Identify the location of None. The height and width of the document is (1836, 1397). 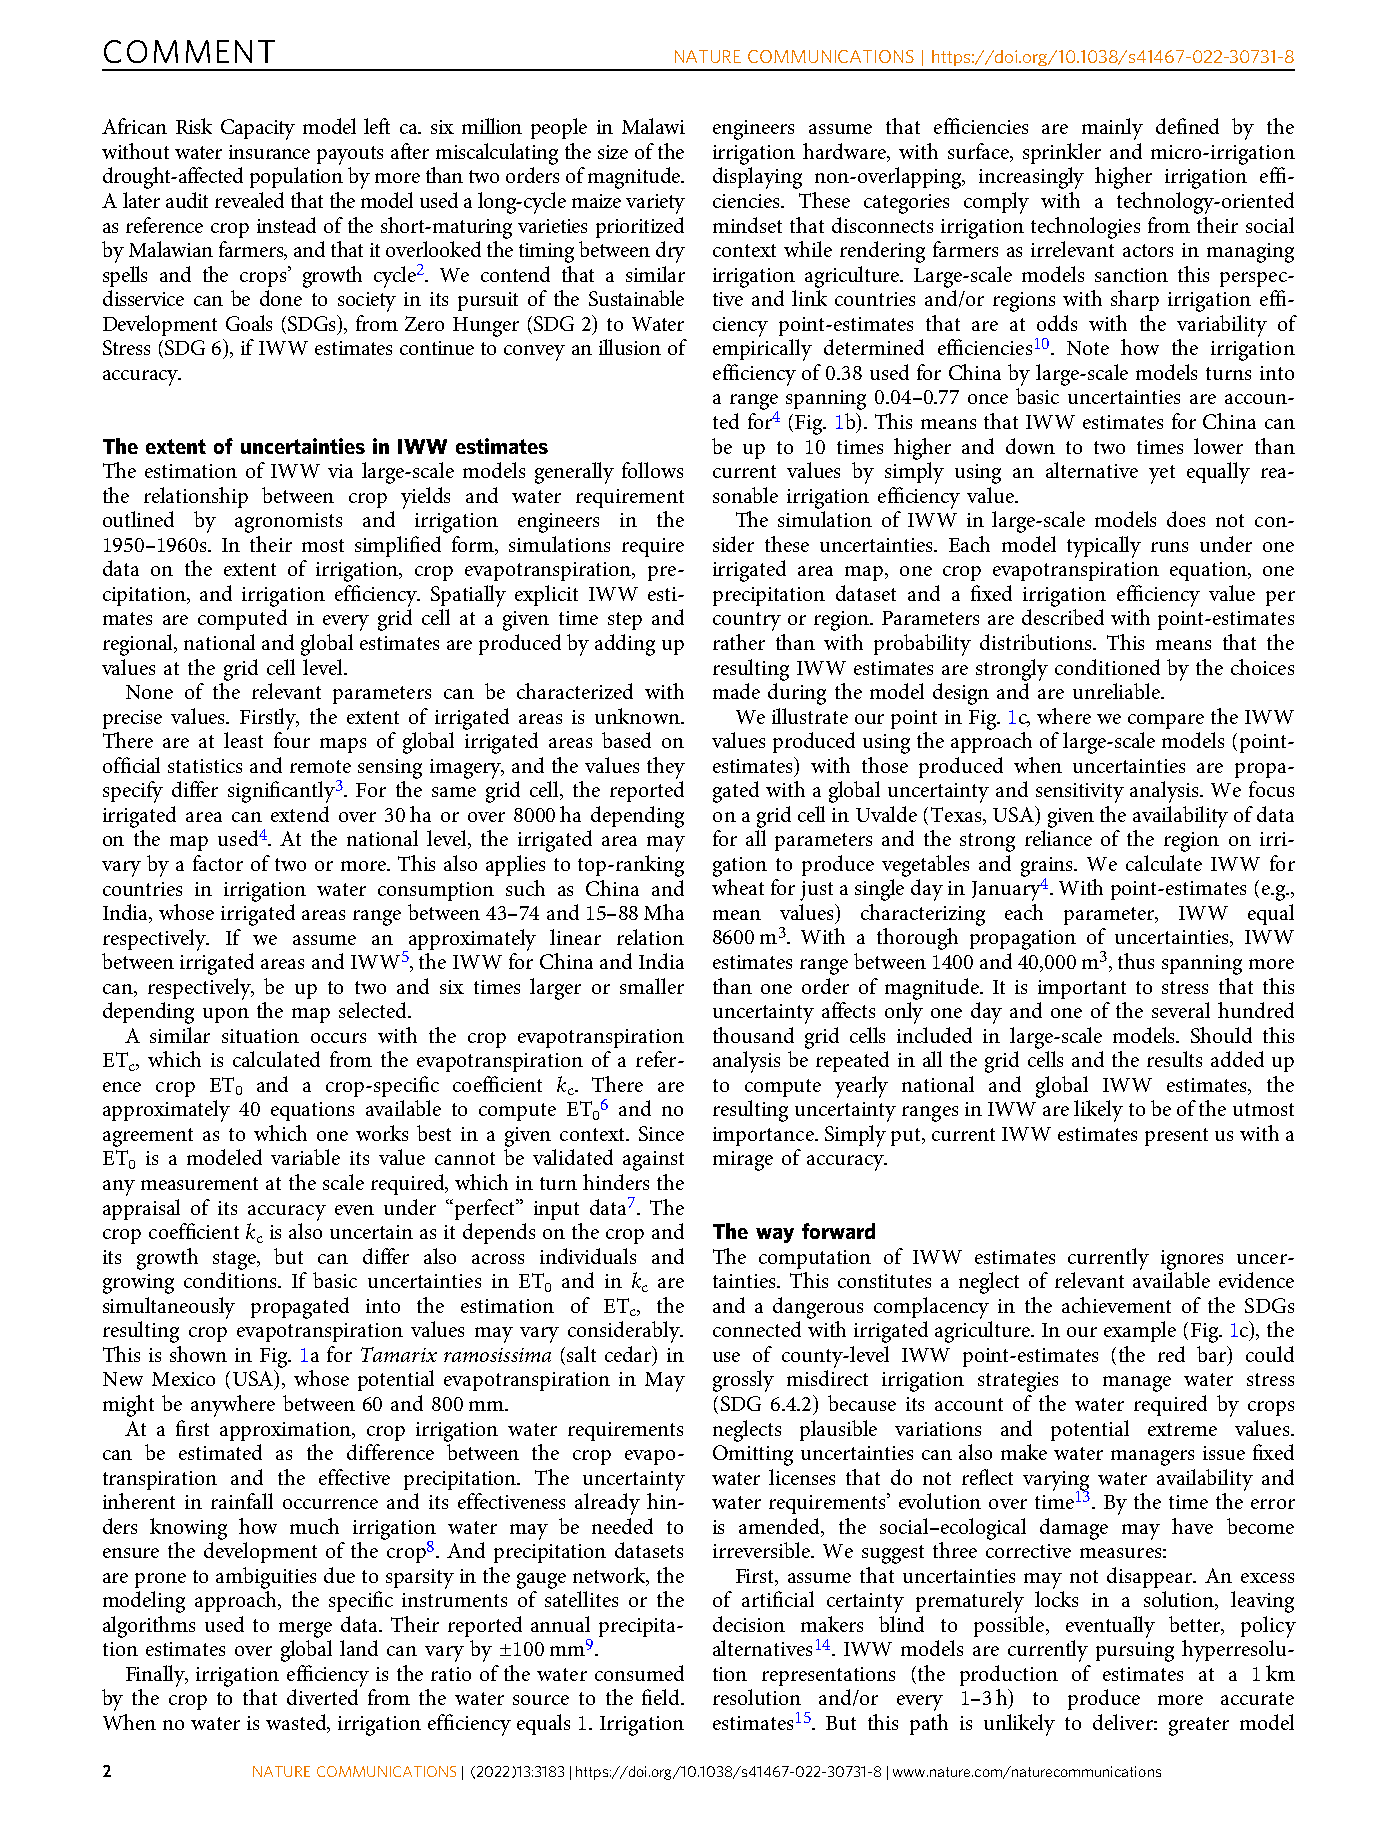
(149, 692).
